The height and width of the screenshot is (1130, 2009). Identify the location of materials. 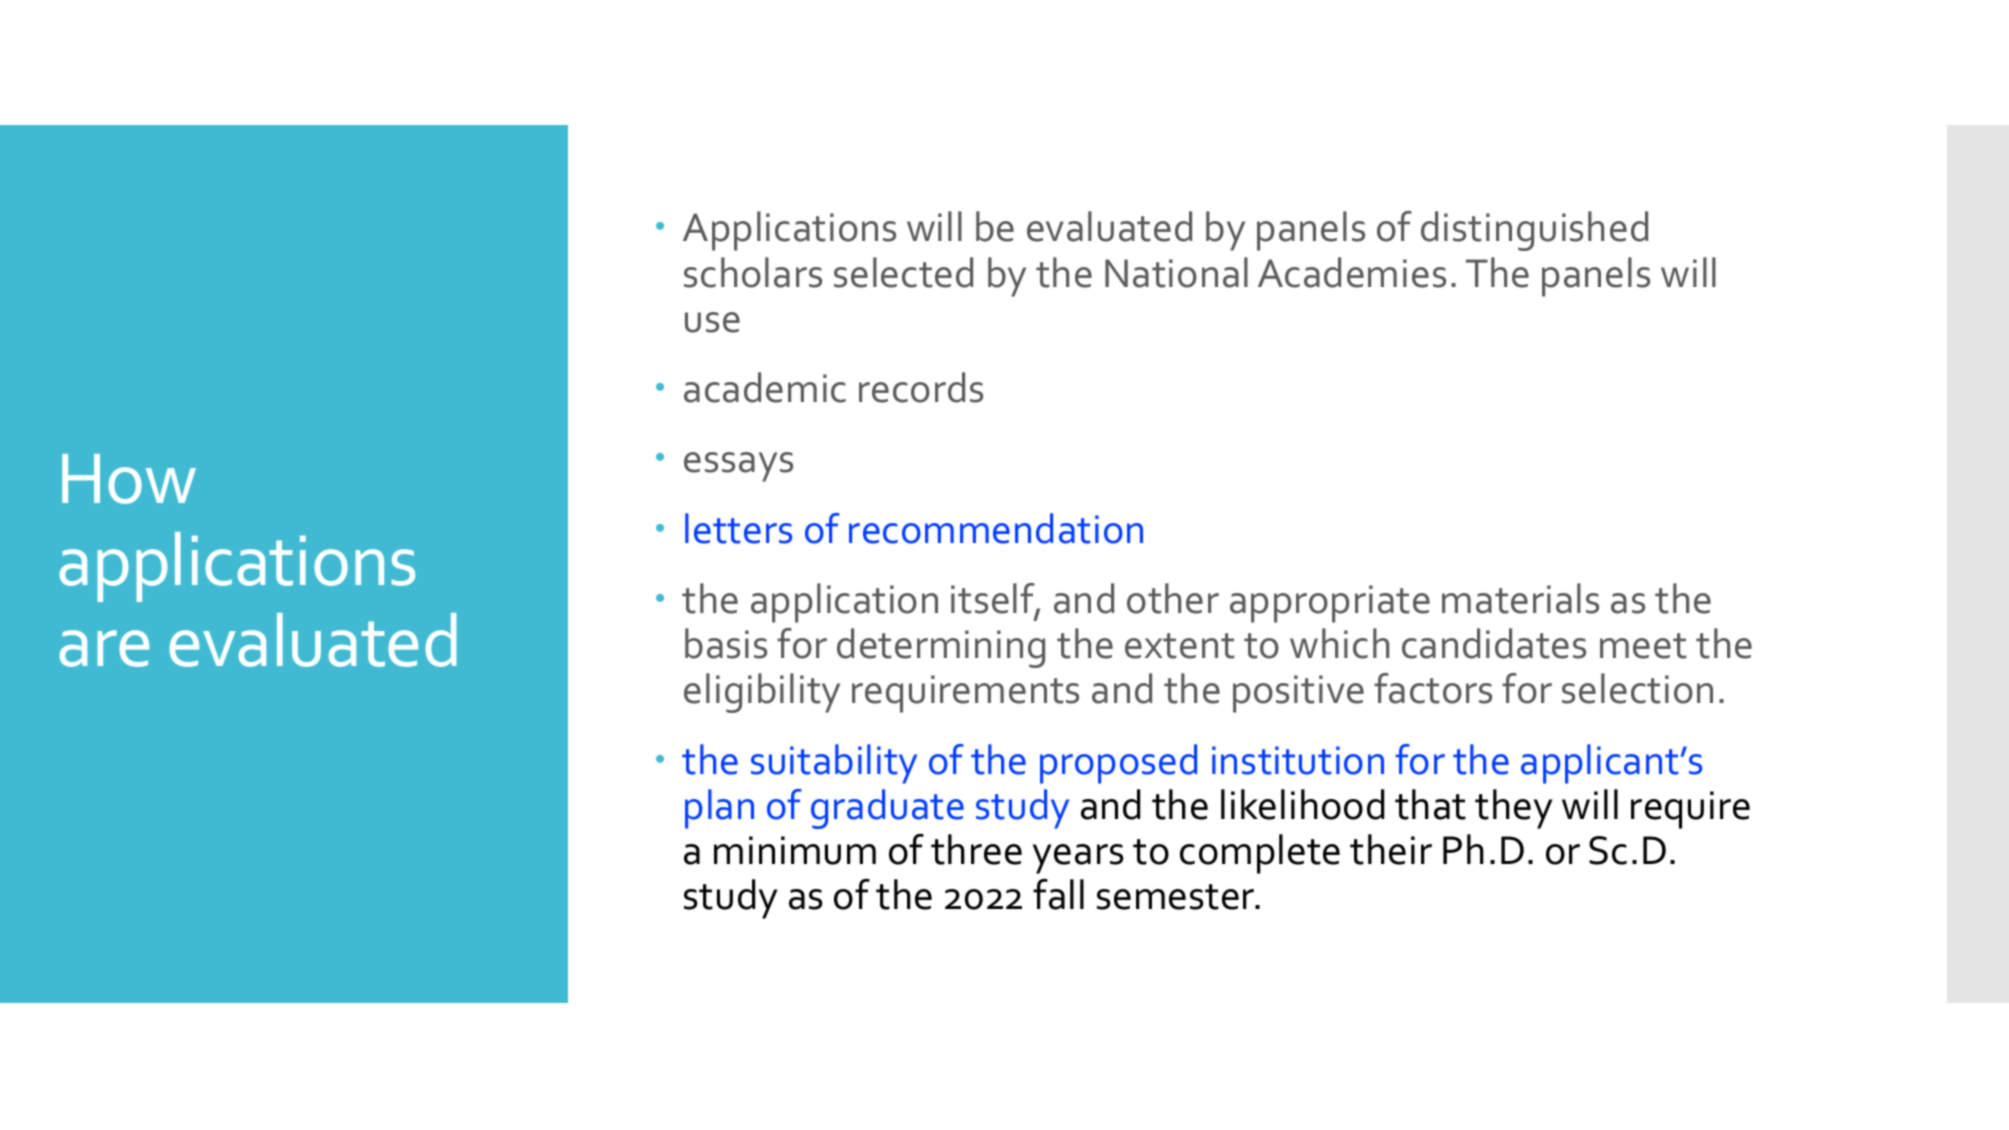
(1520, 598).
